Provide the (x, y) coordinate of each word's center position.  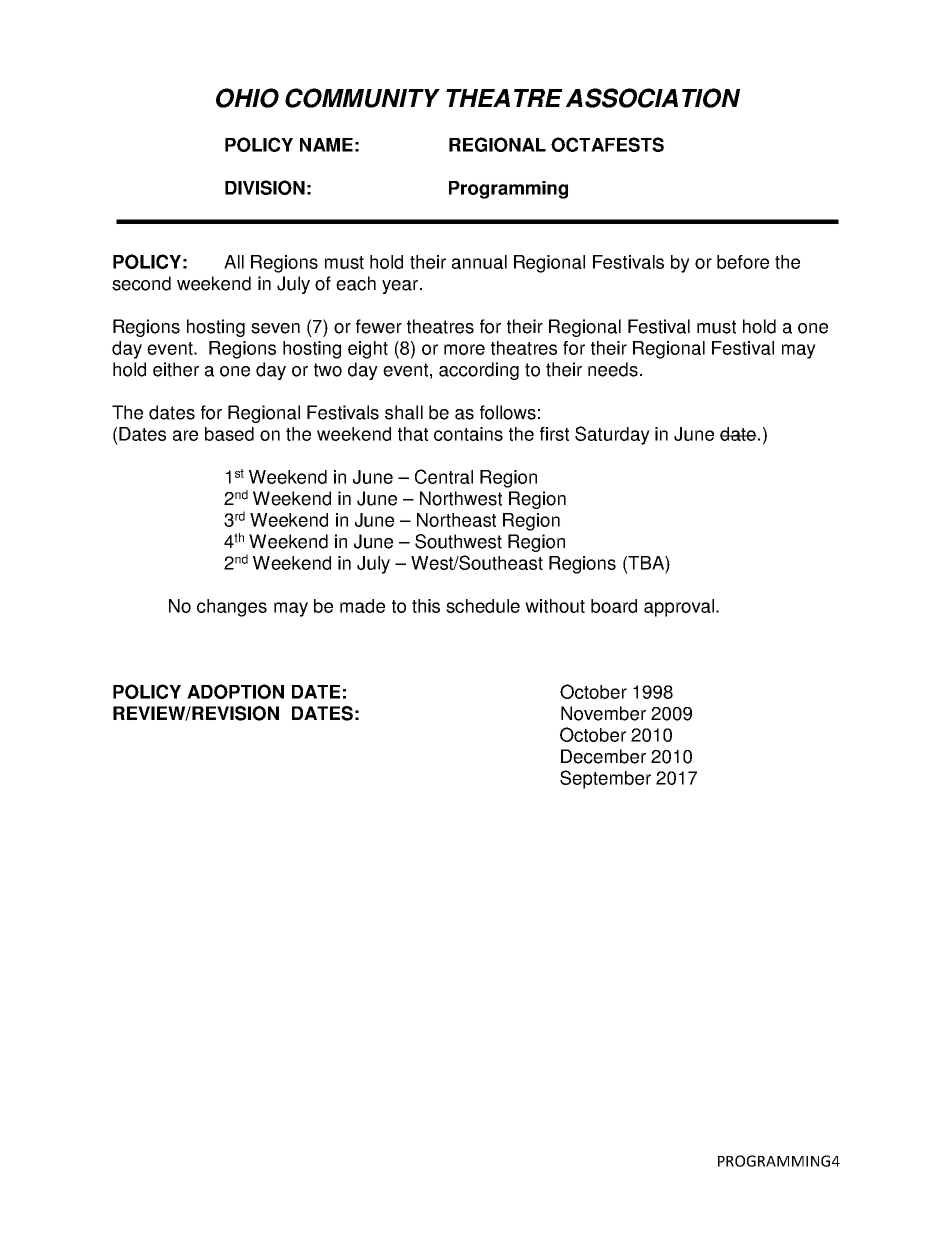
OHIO (247, 98)
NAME (326, 145)
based (229, 434)
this (426, 606)
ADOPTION (235, 691)
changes (232, 608)
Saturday (612, 435)
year (401, 287)
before (743, 262)
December (603, 756)
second (141, 283)
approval (679, 608)
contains (468, 434)
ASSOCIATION (653, 98)
